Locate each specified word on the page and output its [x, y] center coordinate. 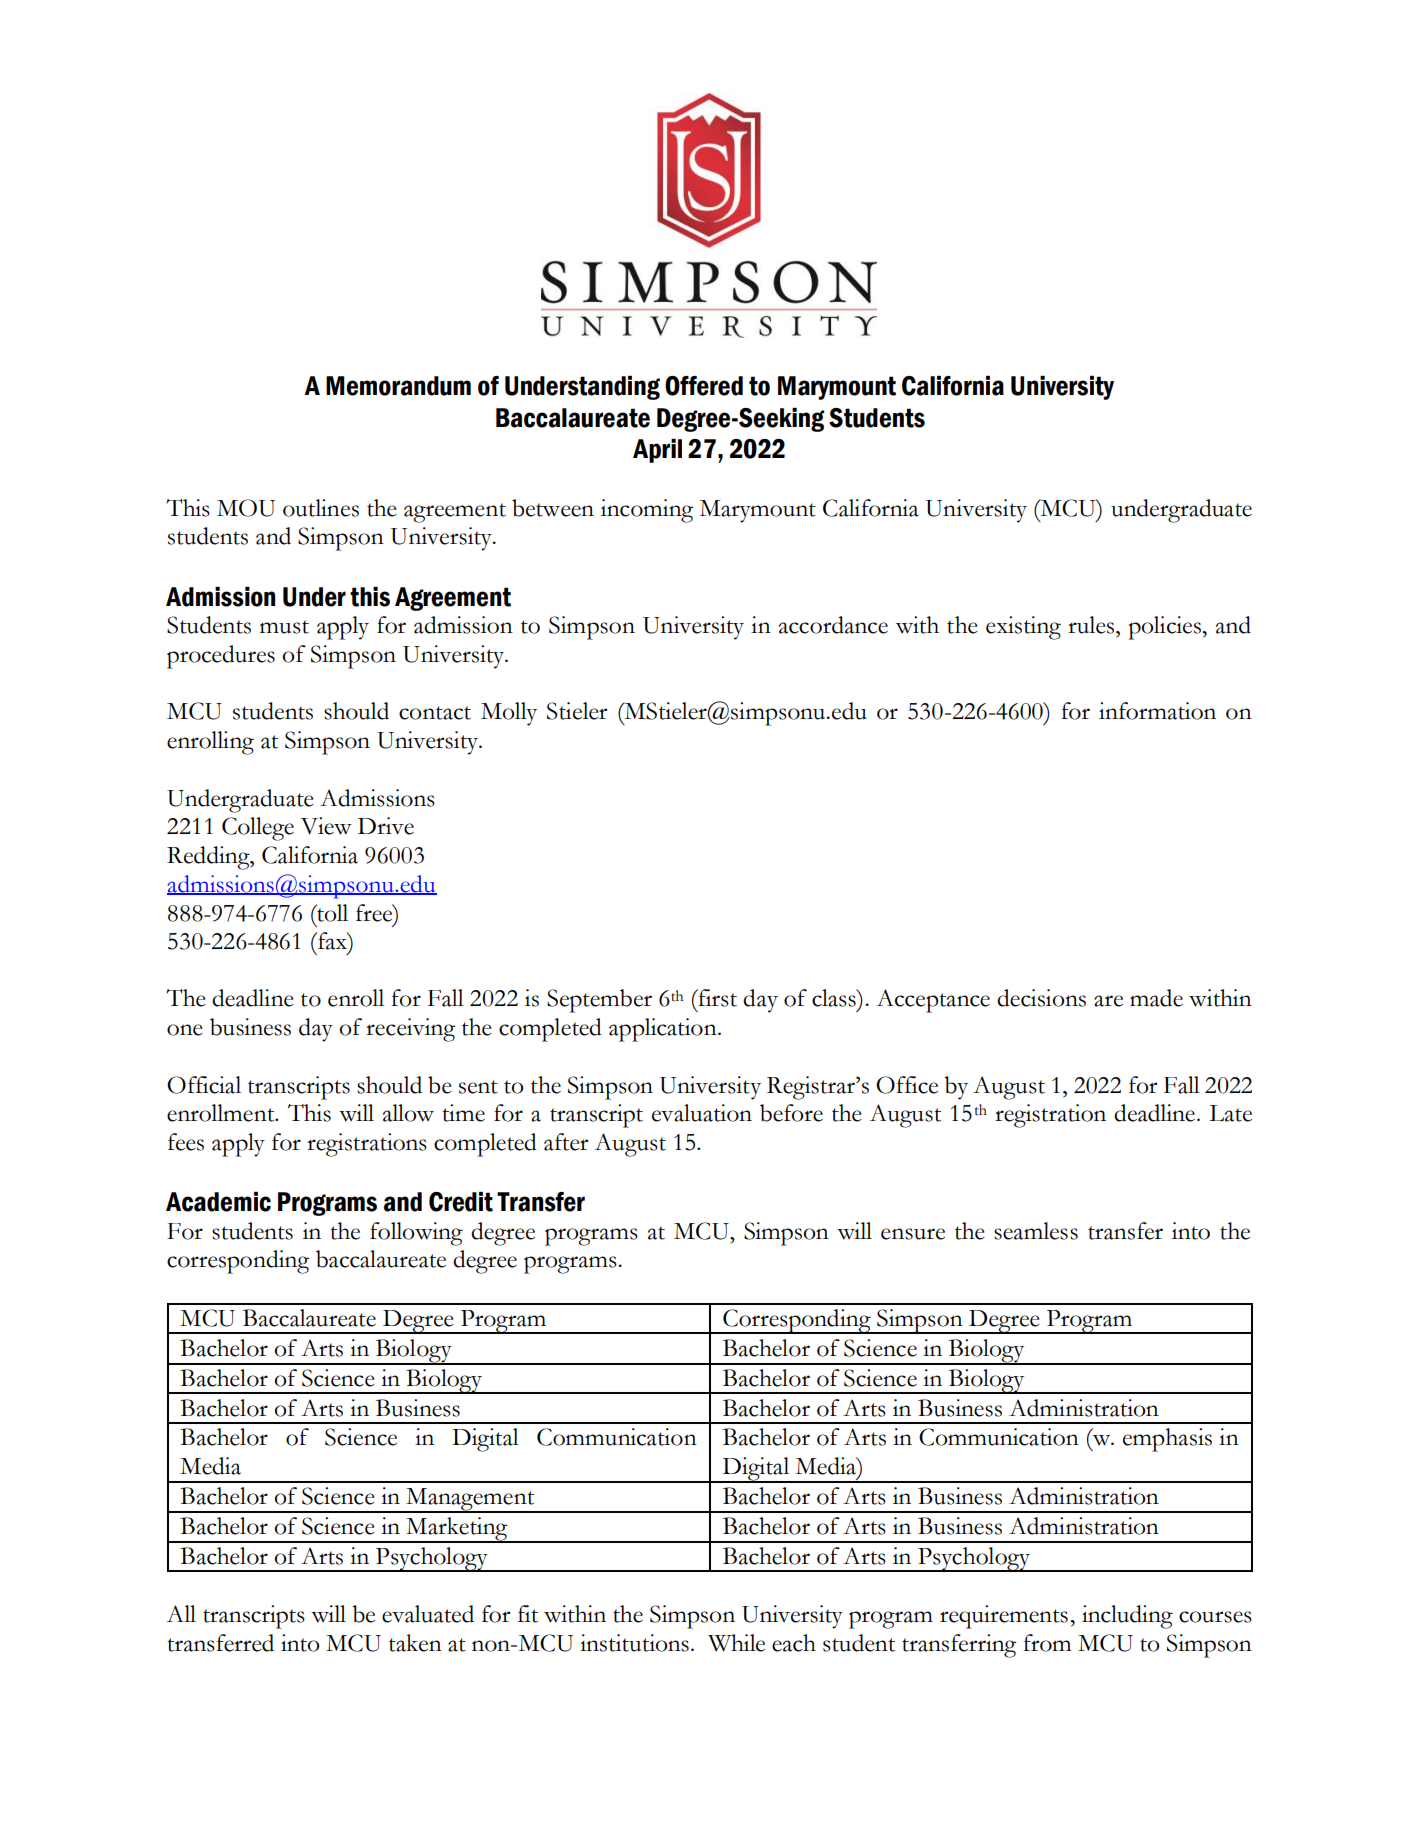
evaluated [428, 1614]
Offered [704, 386]
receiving [410, 1030]
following [416, 1234]
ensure [913, 1234]
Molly [509, 714]
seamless [1036, 1231]
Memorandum [398, 386]
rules [1092, 625]
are [1108, 1001]
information [1157, 711]
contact [435, 713]
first [716, 998]
